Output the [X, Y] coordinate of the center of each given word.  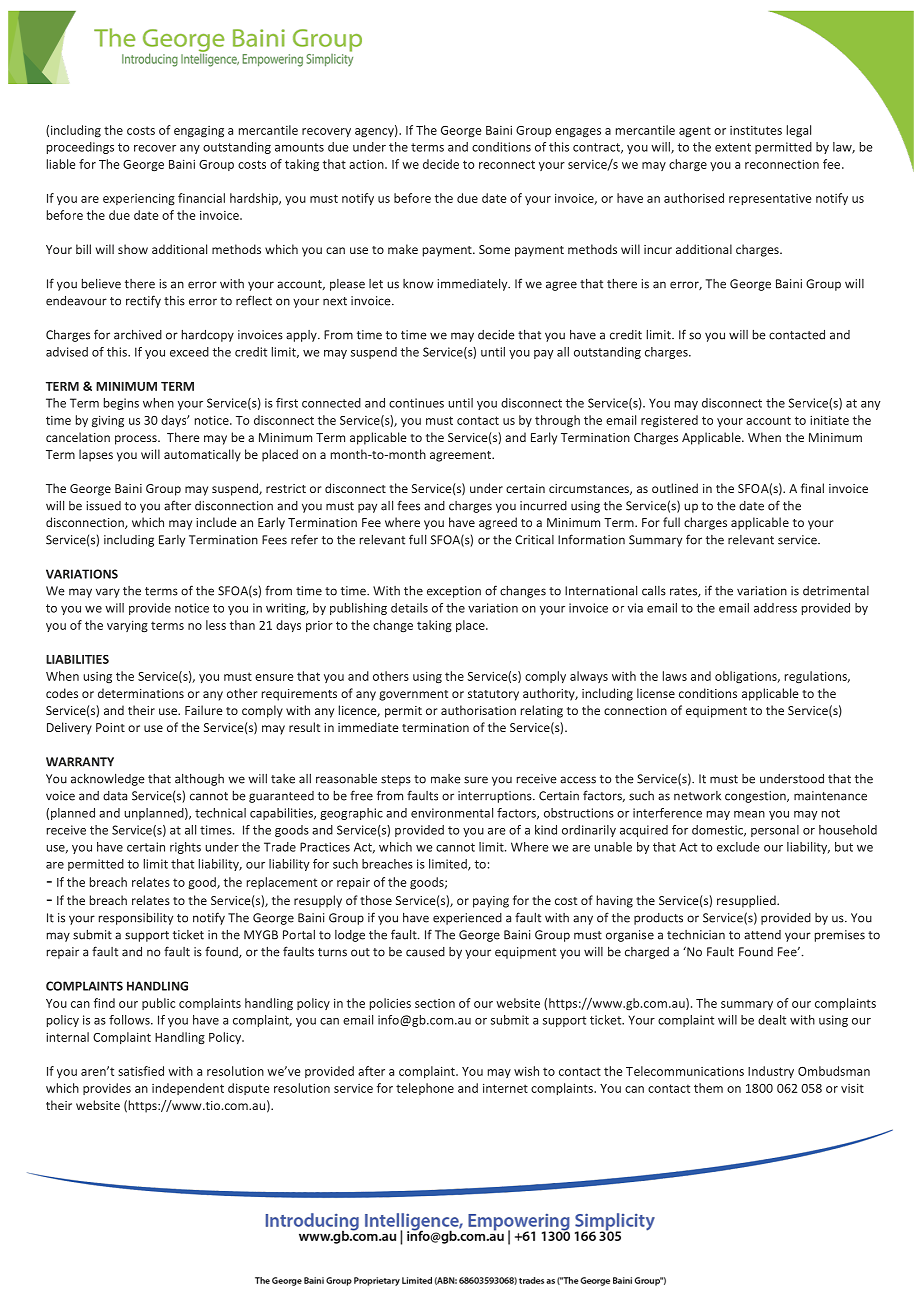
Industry [771, 1072]
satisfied [141, 1071]
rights [185, 848]
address [775, 608]
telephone [425, 1089]
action [367, 164]
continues [416, 403]
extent [733, 147]
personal [775, 831]
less [216, 625]
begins [121, 404]
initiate [829, 420]
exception [454, 592]
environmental [452, 813]
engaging [199, 132]
